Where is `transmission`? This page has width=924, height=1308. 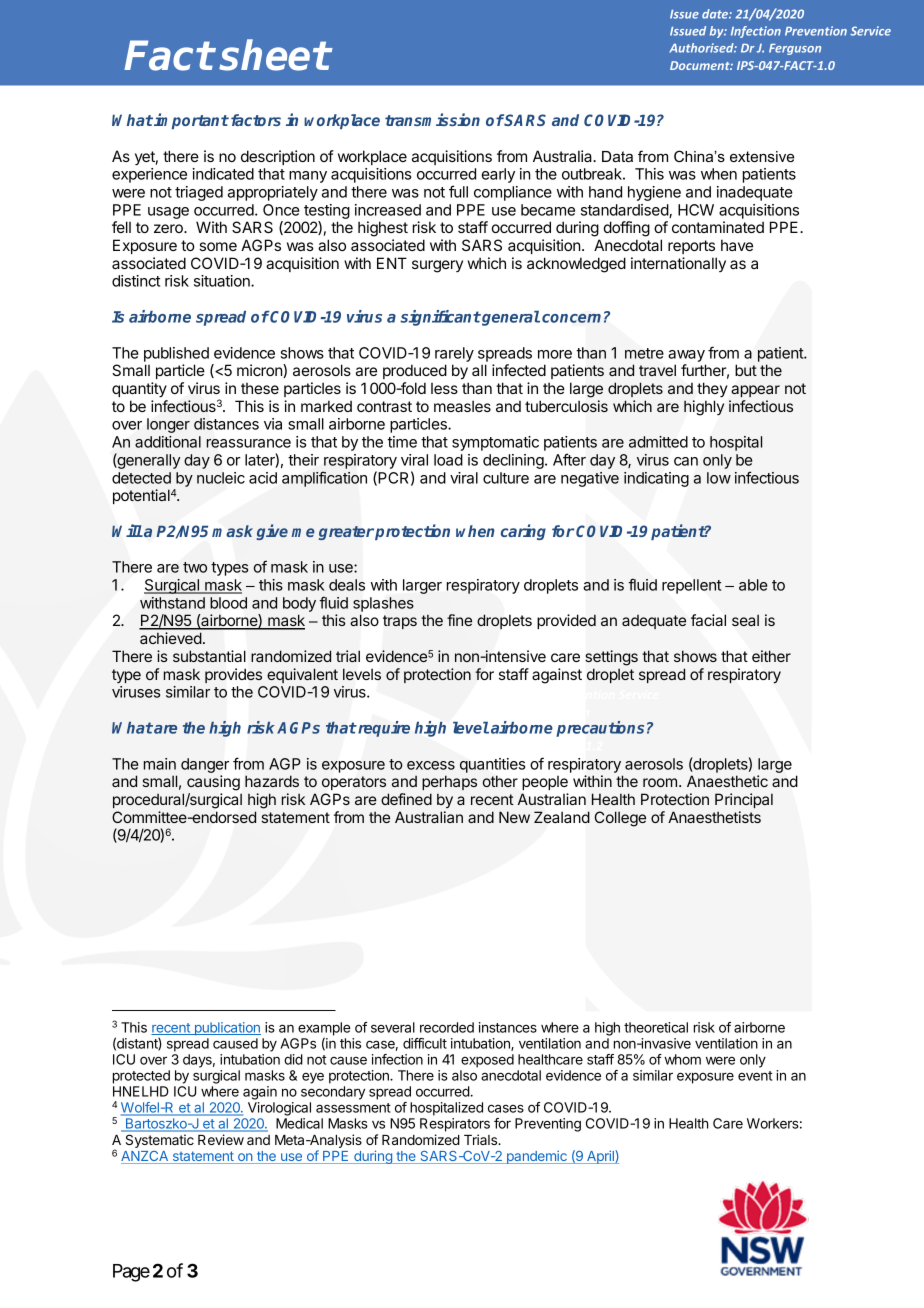
transmission is located at coordinates (432, 119).
